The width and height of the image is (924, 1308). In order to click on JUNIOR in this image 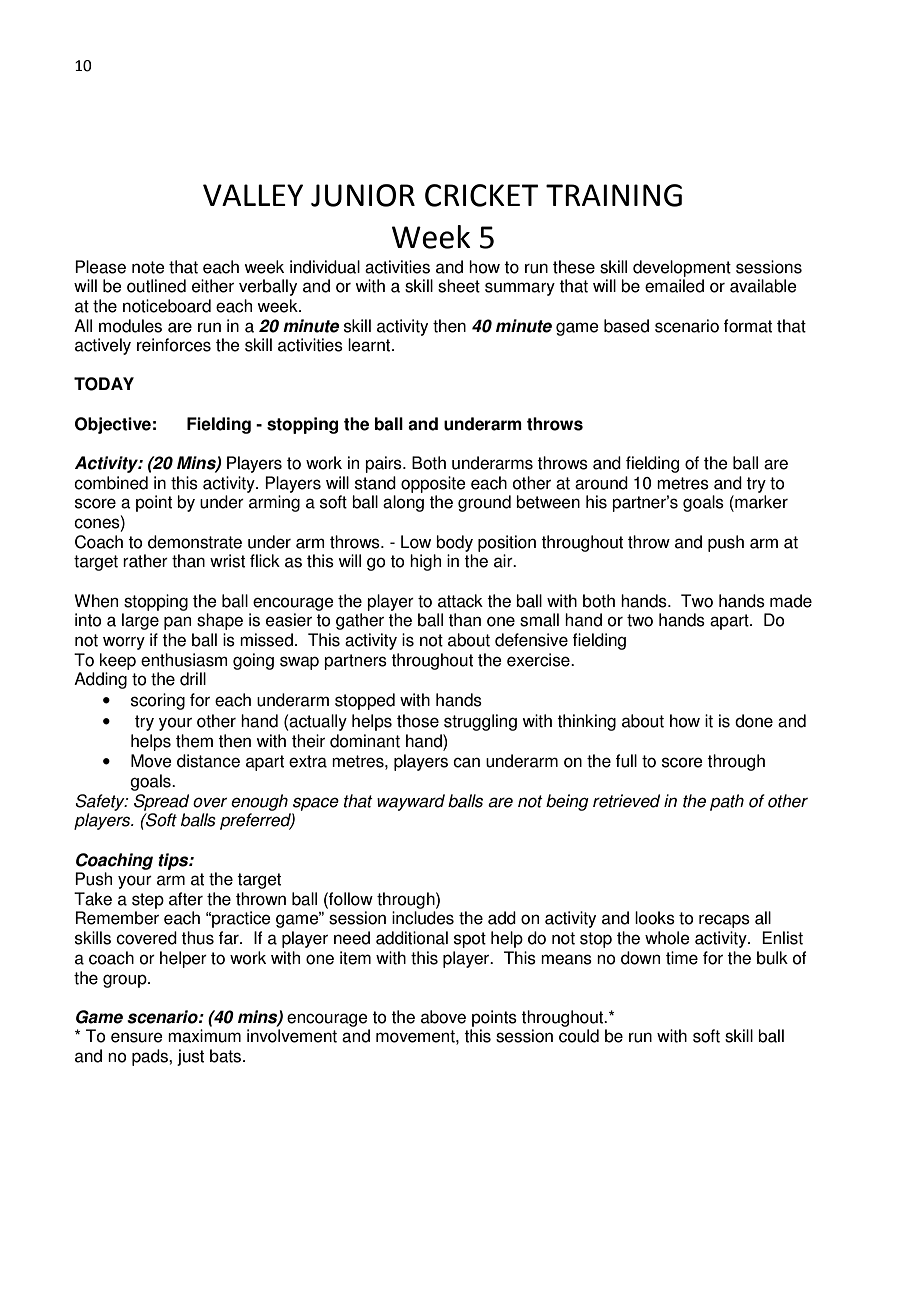, I will do `click(363, 195)`.
